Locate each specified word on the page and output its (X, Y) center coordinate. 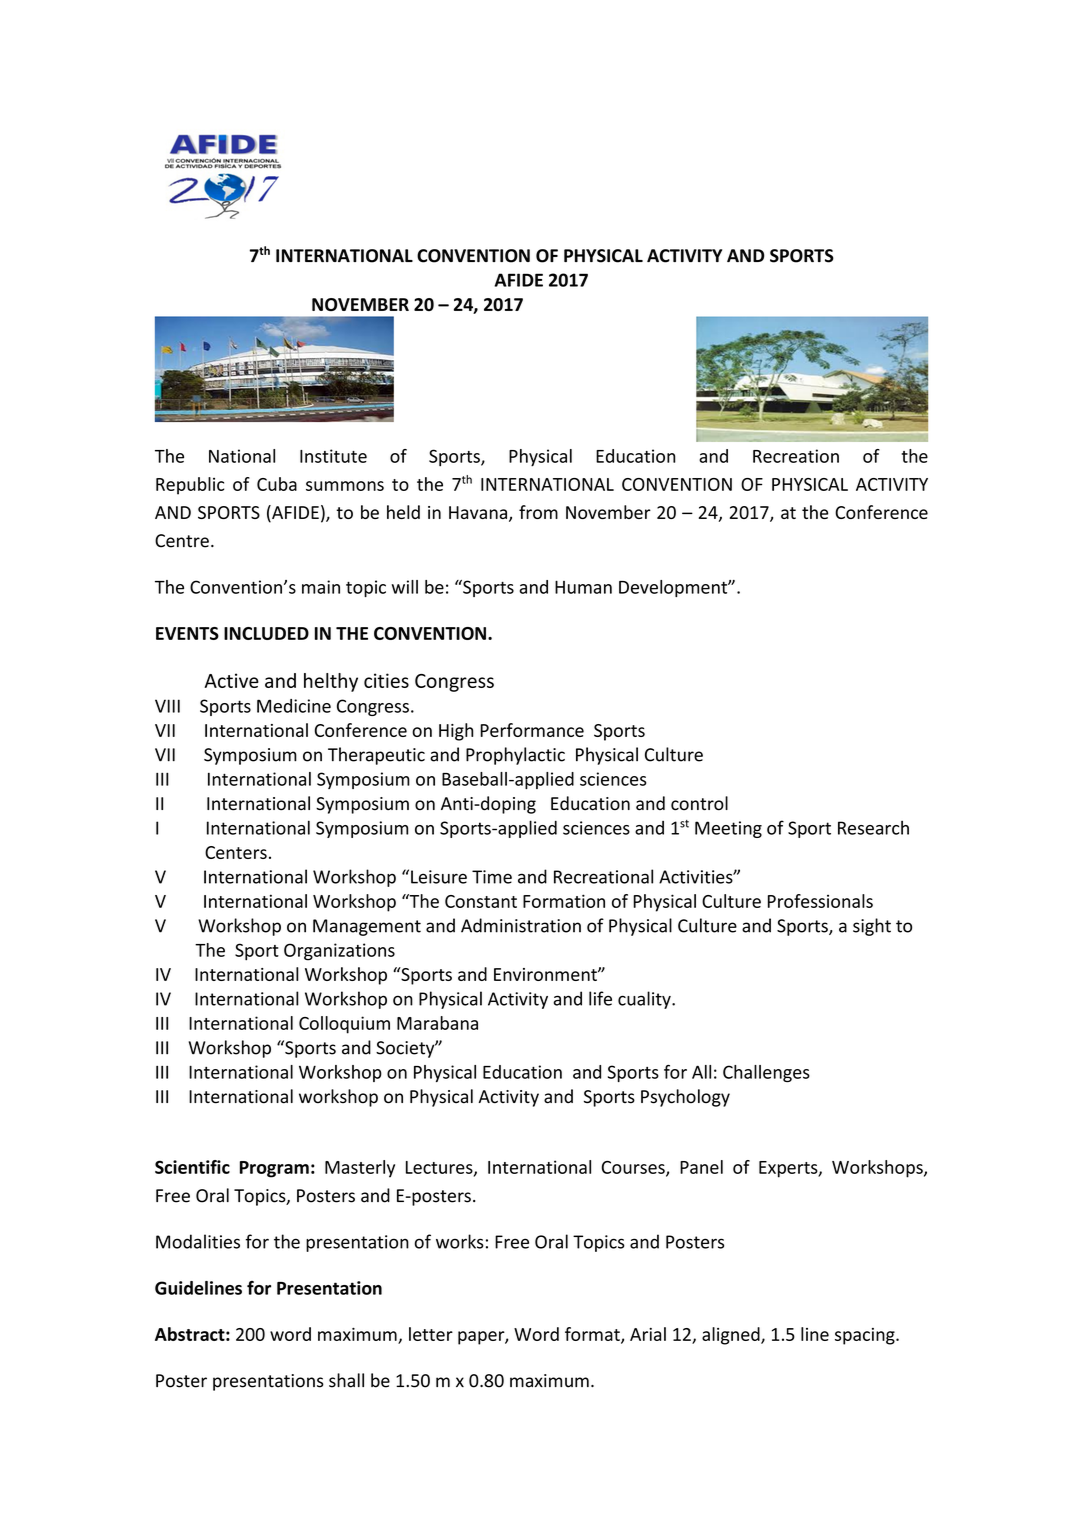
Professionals (820, 901)
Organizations (339, 952)
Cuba (277, 484)
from (538, 512)
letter (431, 1334)
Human (583, 587)
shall (346, 1380)
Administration (521, 925)
